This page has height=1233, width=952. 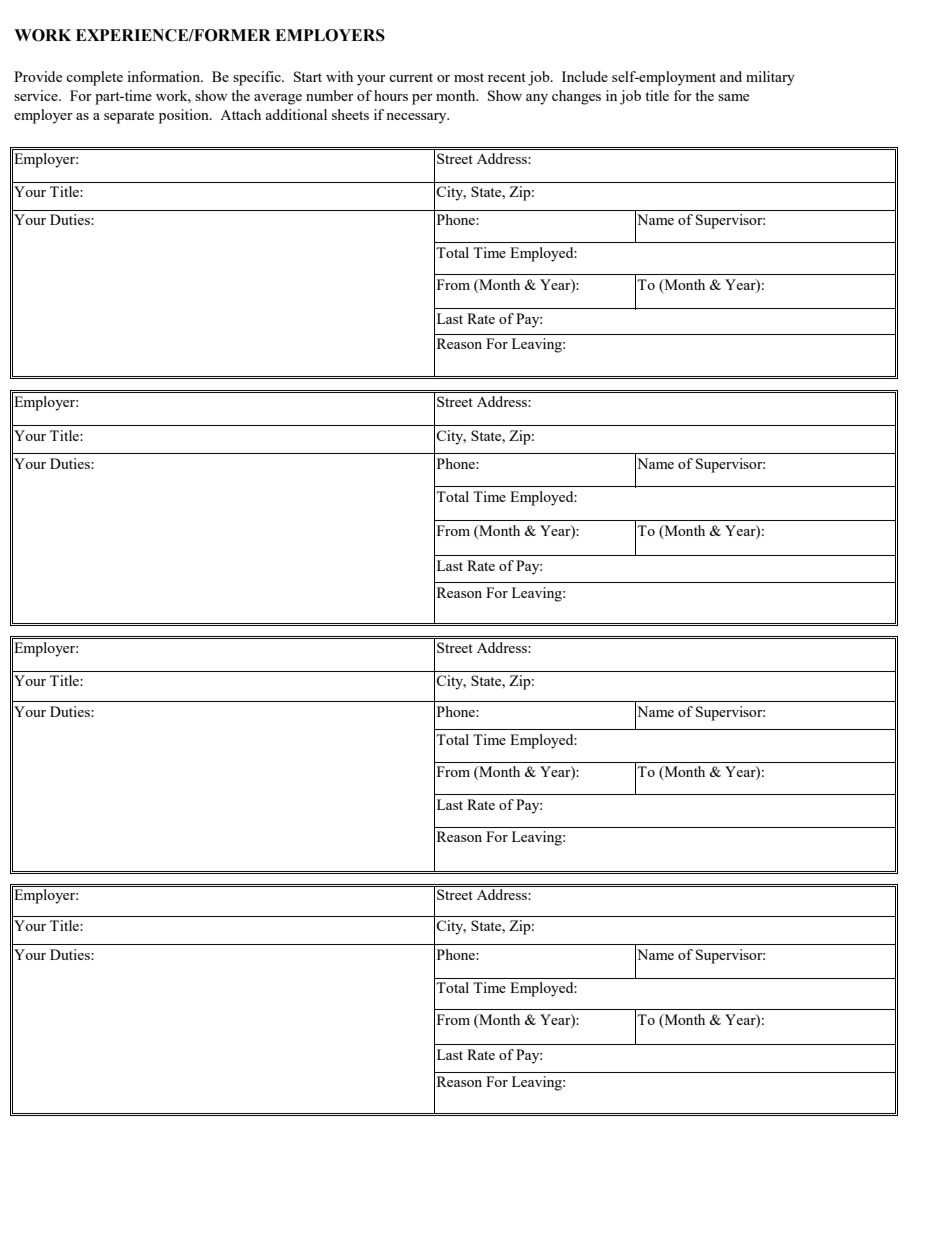 I want to click on current, so click(x=411, y=77).
